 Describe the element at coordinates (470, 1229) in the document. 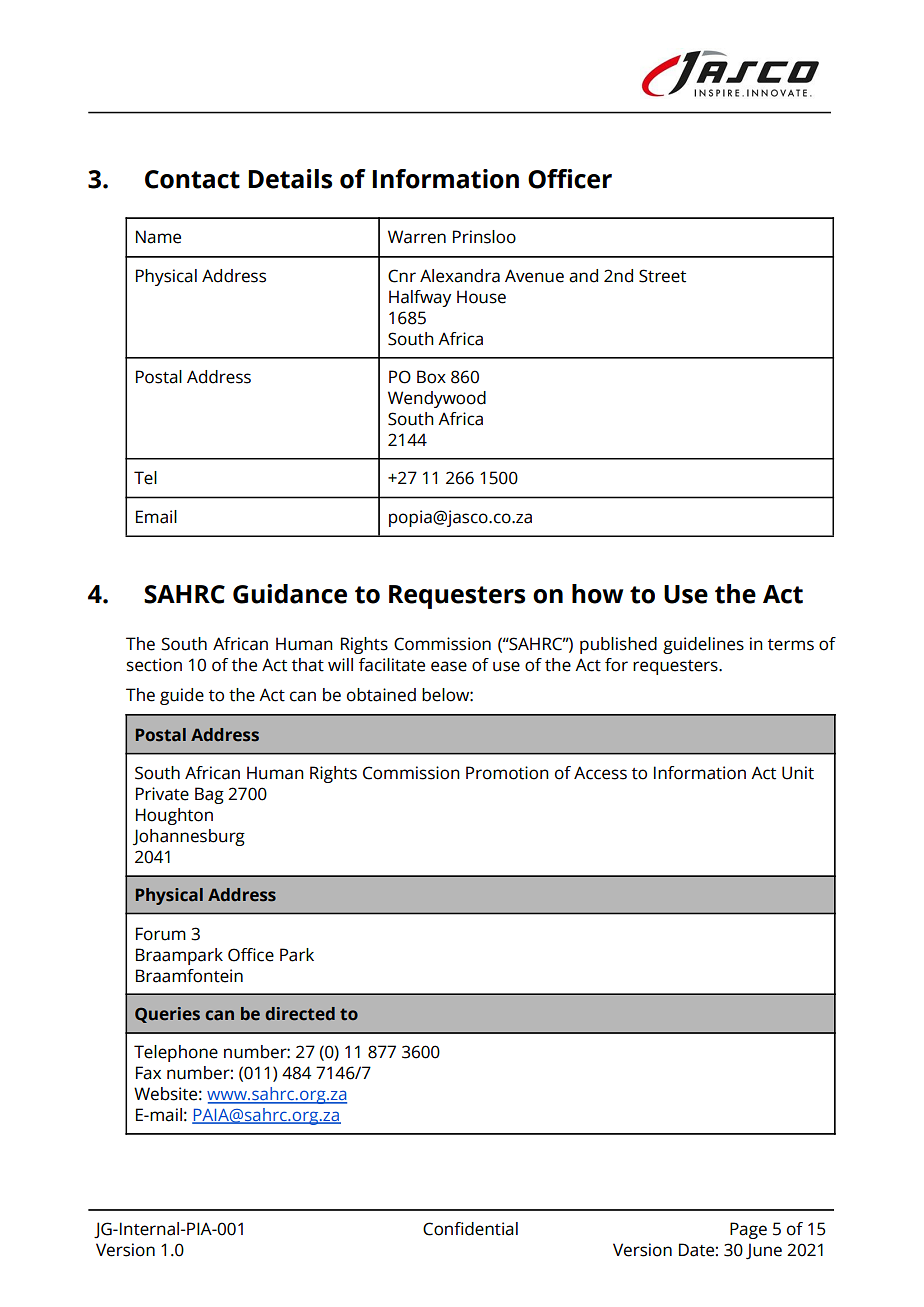

I see `Confidential` at that location.
